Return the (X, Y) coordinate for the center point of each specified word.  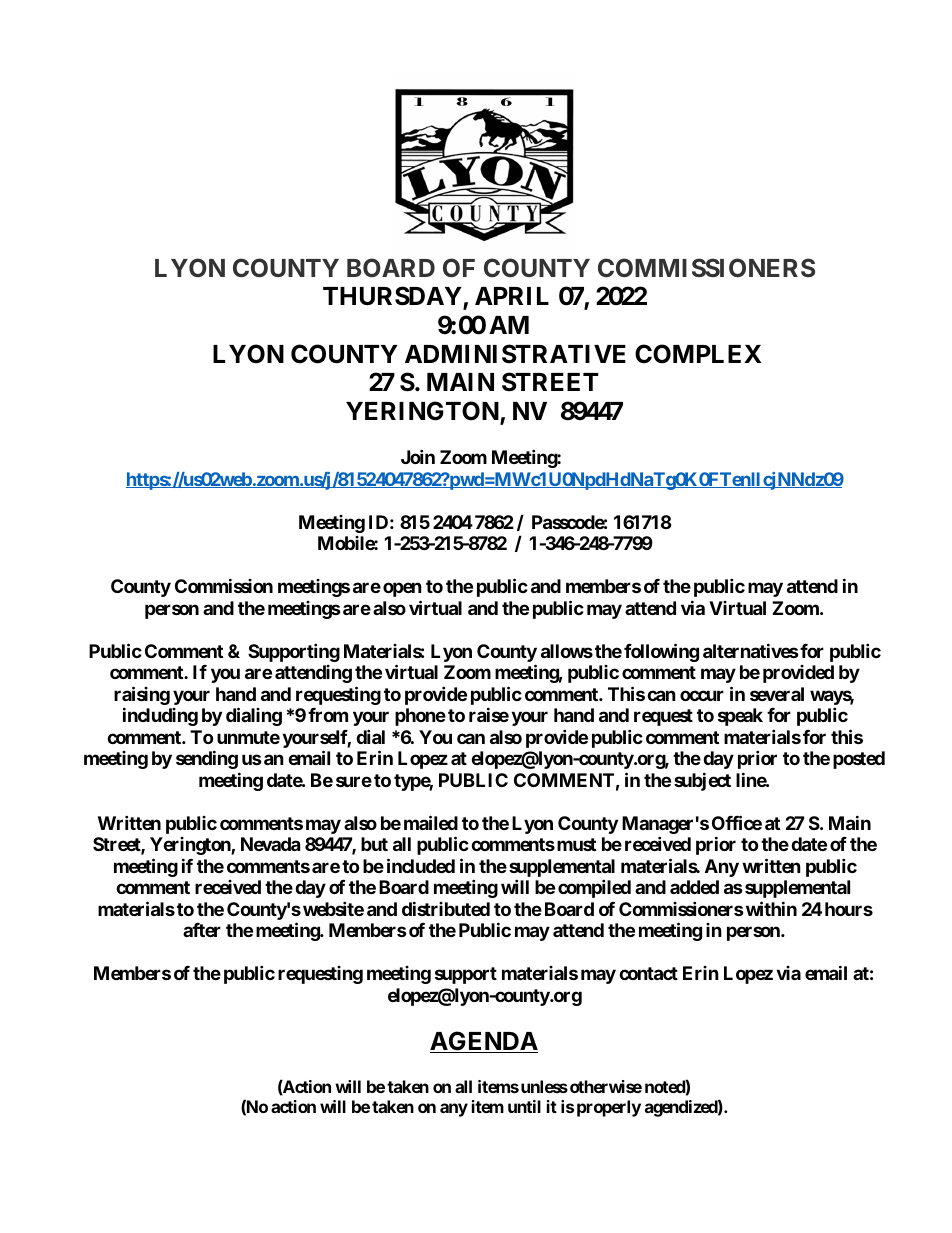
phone (420, 717)
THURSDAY (393, 297)
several (777, 694)
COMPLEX (698, 354)
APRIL (512, 296)
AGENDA (484, 1042)
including (160, 716)
